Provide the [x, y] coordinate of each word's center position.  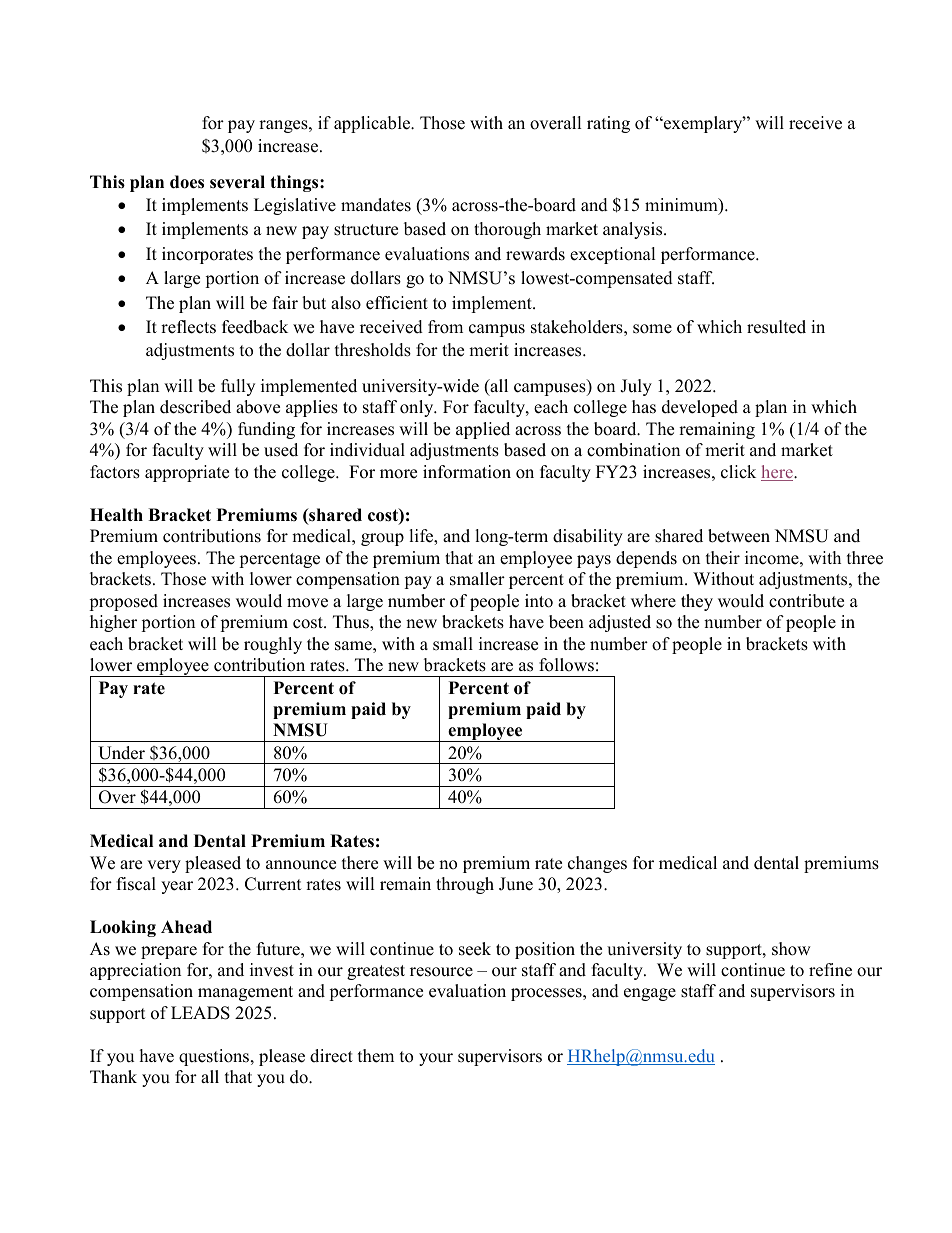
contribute [806, 601]
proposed [123, 602]
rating [608, 124]
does [187, 182]
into [539, 601]
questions [215, 1057]
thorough [507, 230]
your [436, 1059]
